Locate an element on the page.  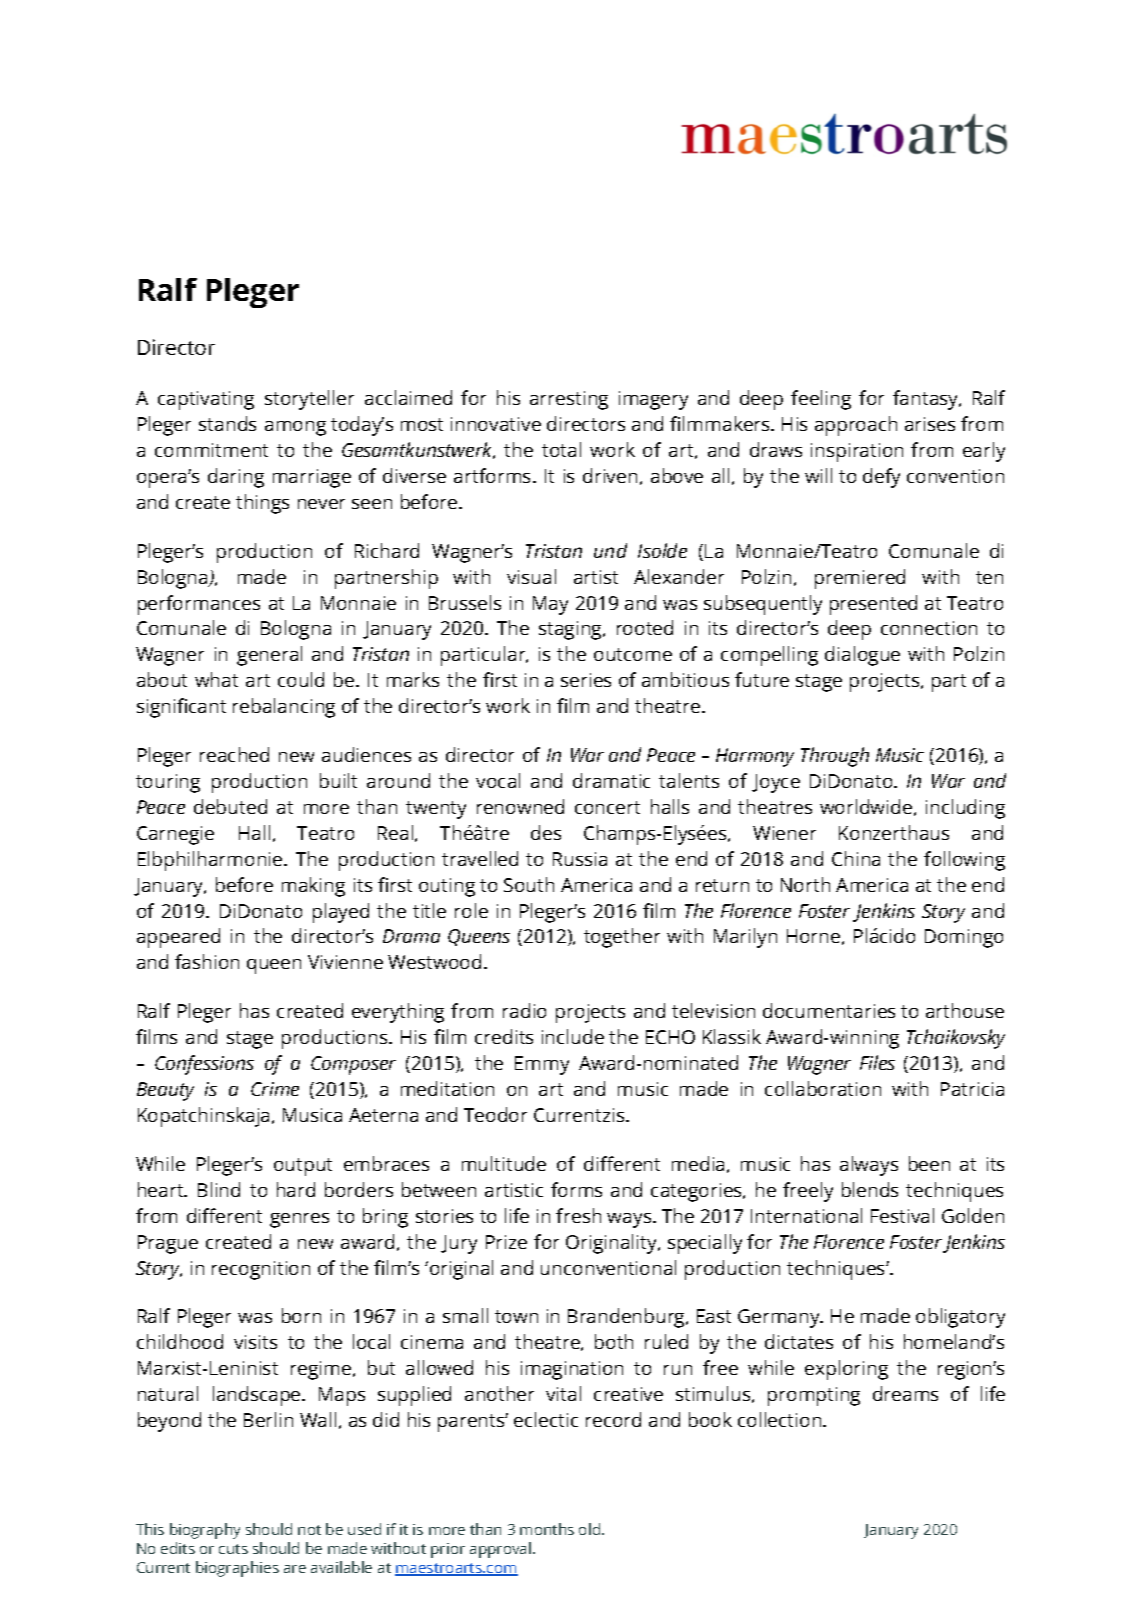
fresh is located at coordinates (578, 1215).
